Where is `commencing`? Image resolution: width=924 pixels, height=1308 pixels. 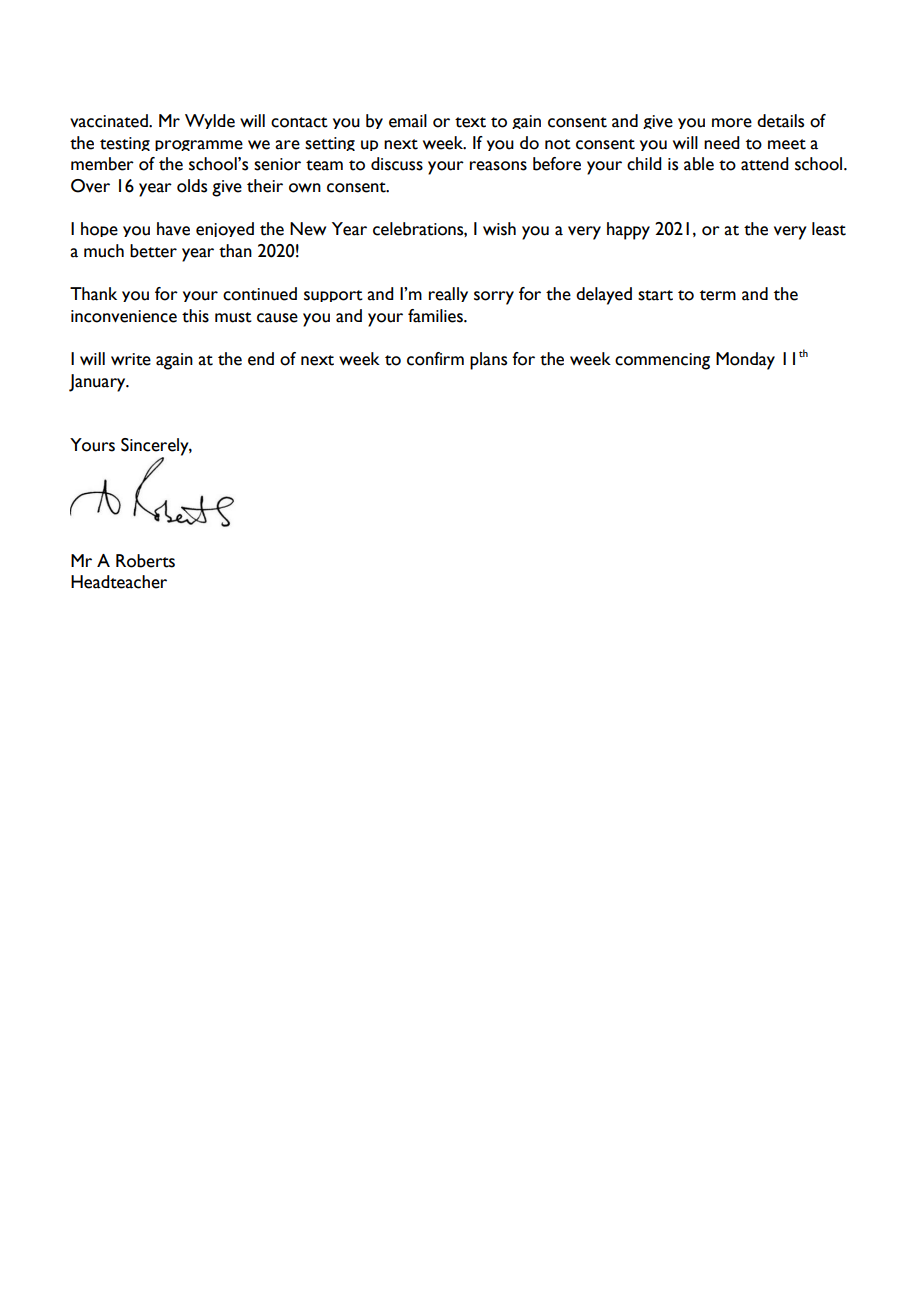 commencing is located at coordinates (662, 361).
